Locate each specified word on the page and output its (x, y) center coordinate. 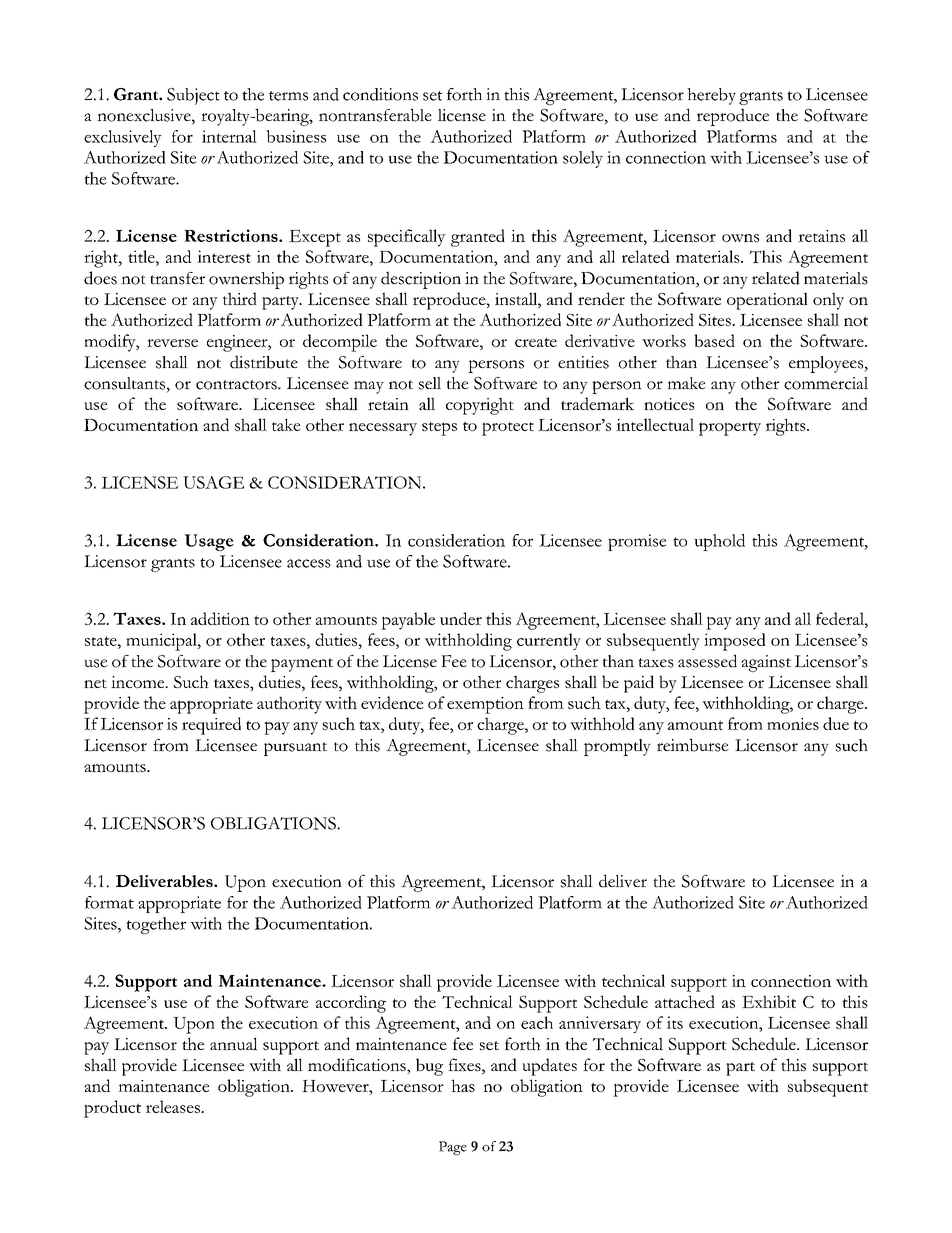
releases (174, 1106)
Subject (193, 96)
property (730, 428)
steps (439, 428)
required (211, 726)
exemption (485, 705)
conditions (380, 94)
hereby (711, 96)
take (286, 424)
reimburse (693, 745)
